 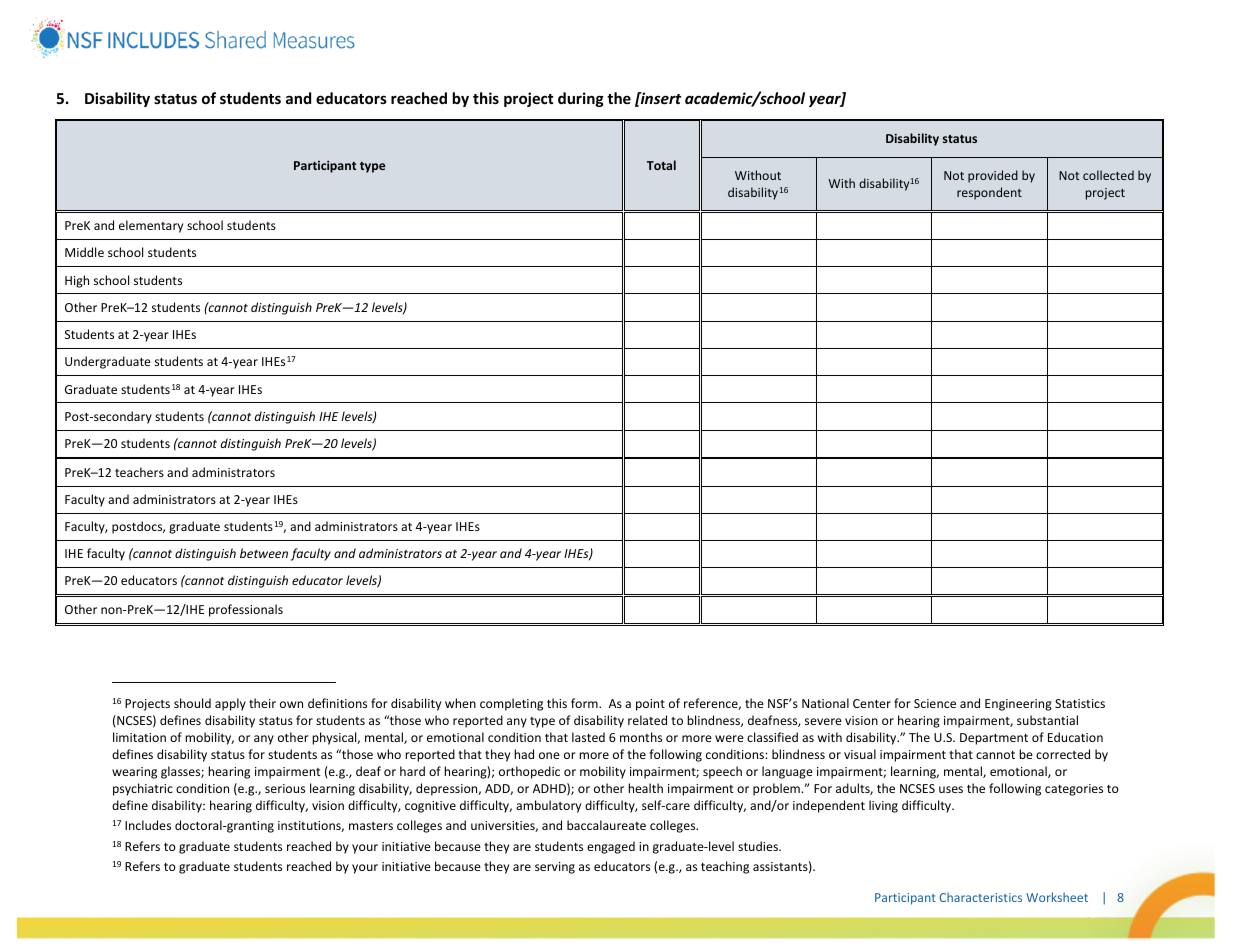 What do you see at coordinates (139, 472) in the screenshot?
I see `teachers` at bounding box center [139, 472].
